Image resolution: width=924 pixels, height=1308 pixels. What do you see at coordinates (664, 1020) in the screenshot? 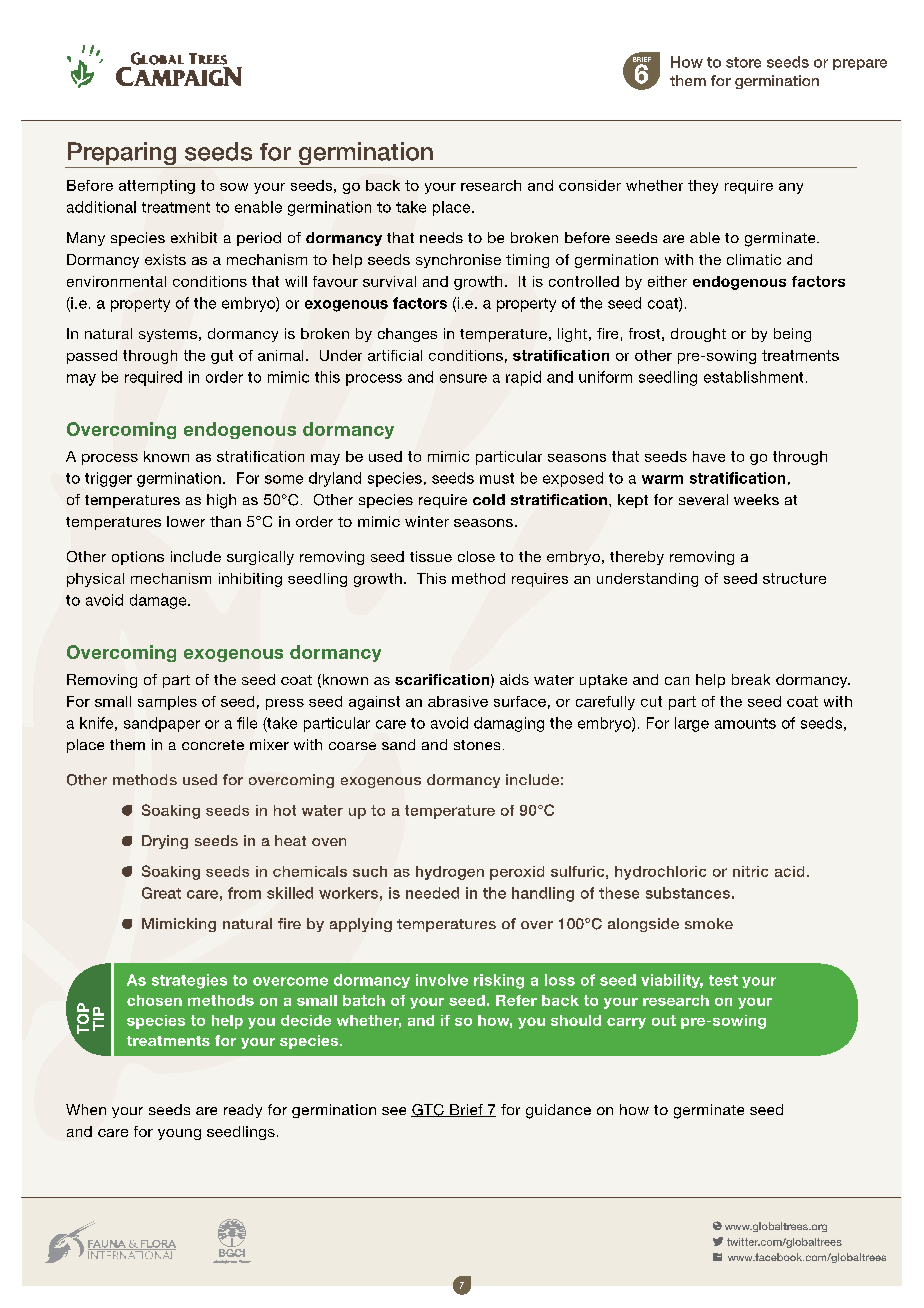
I see `out` at bounding box center [664, 1020].
